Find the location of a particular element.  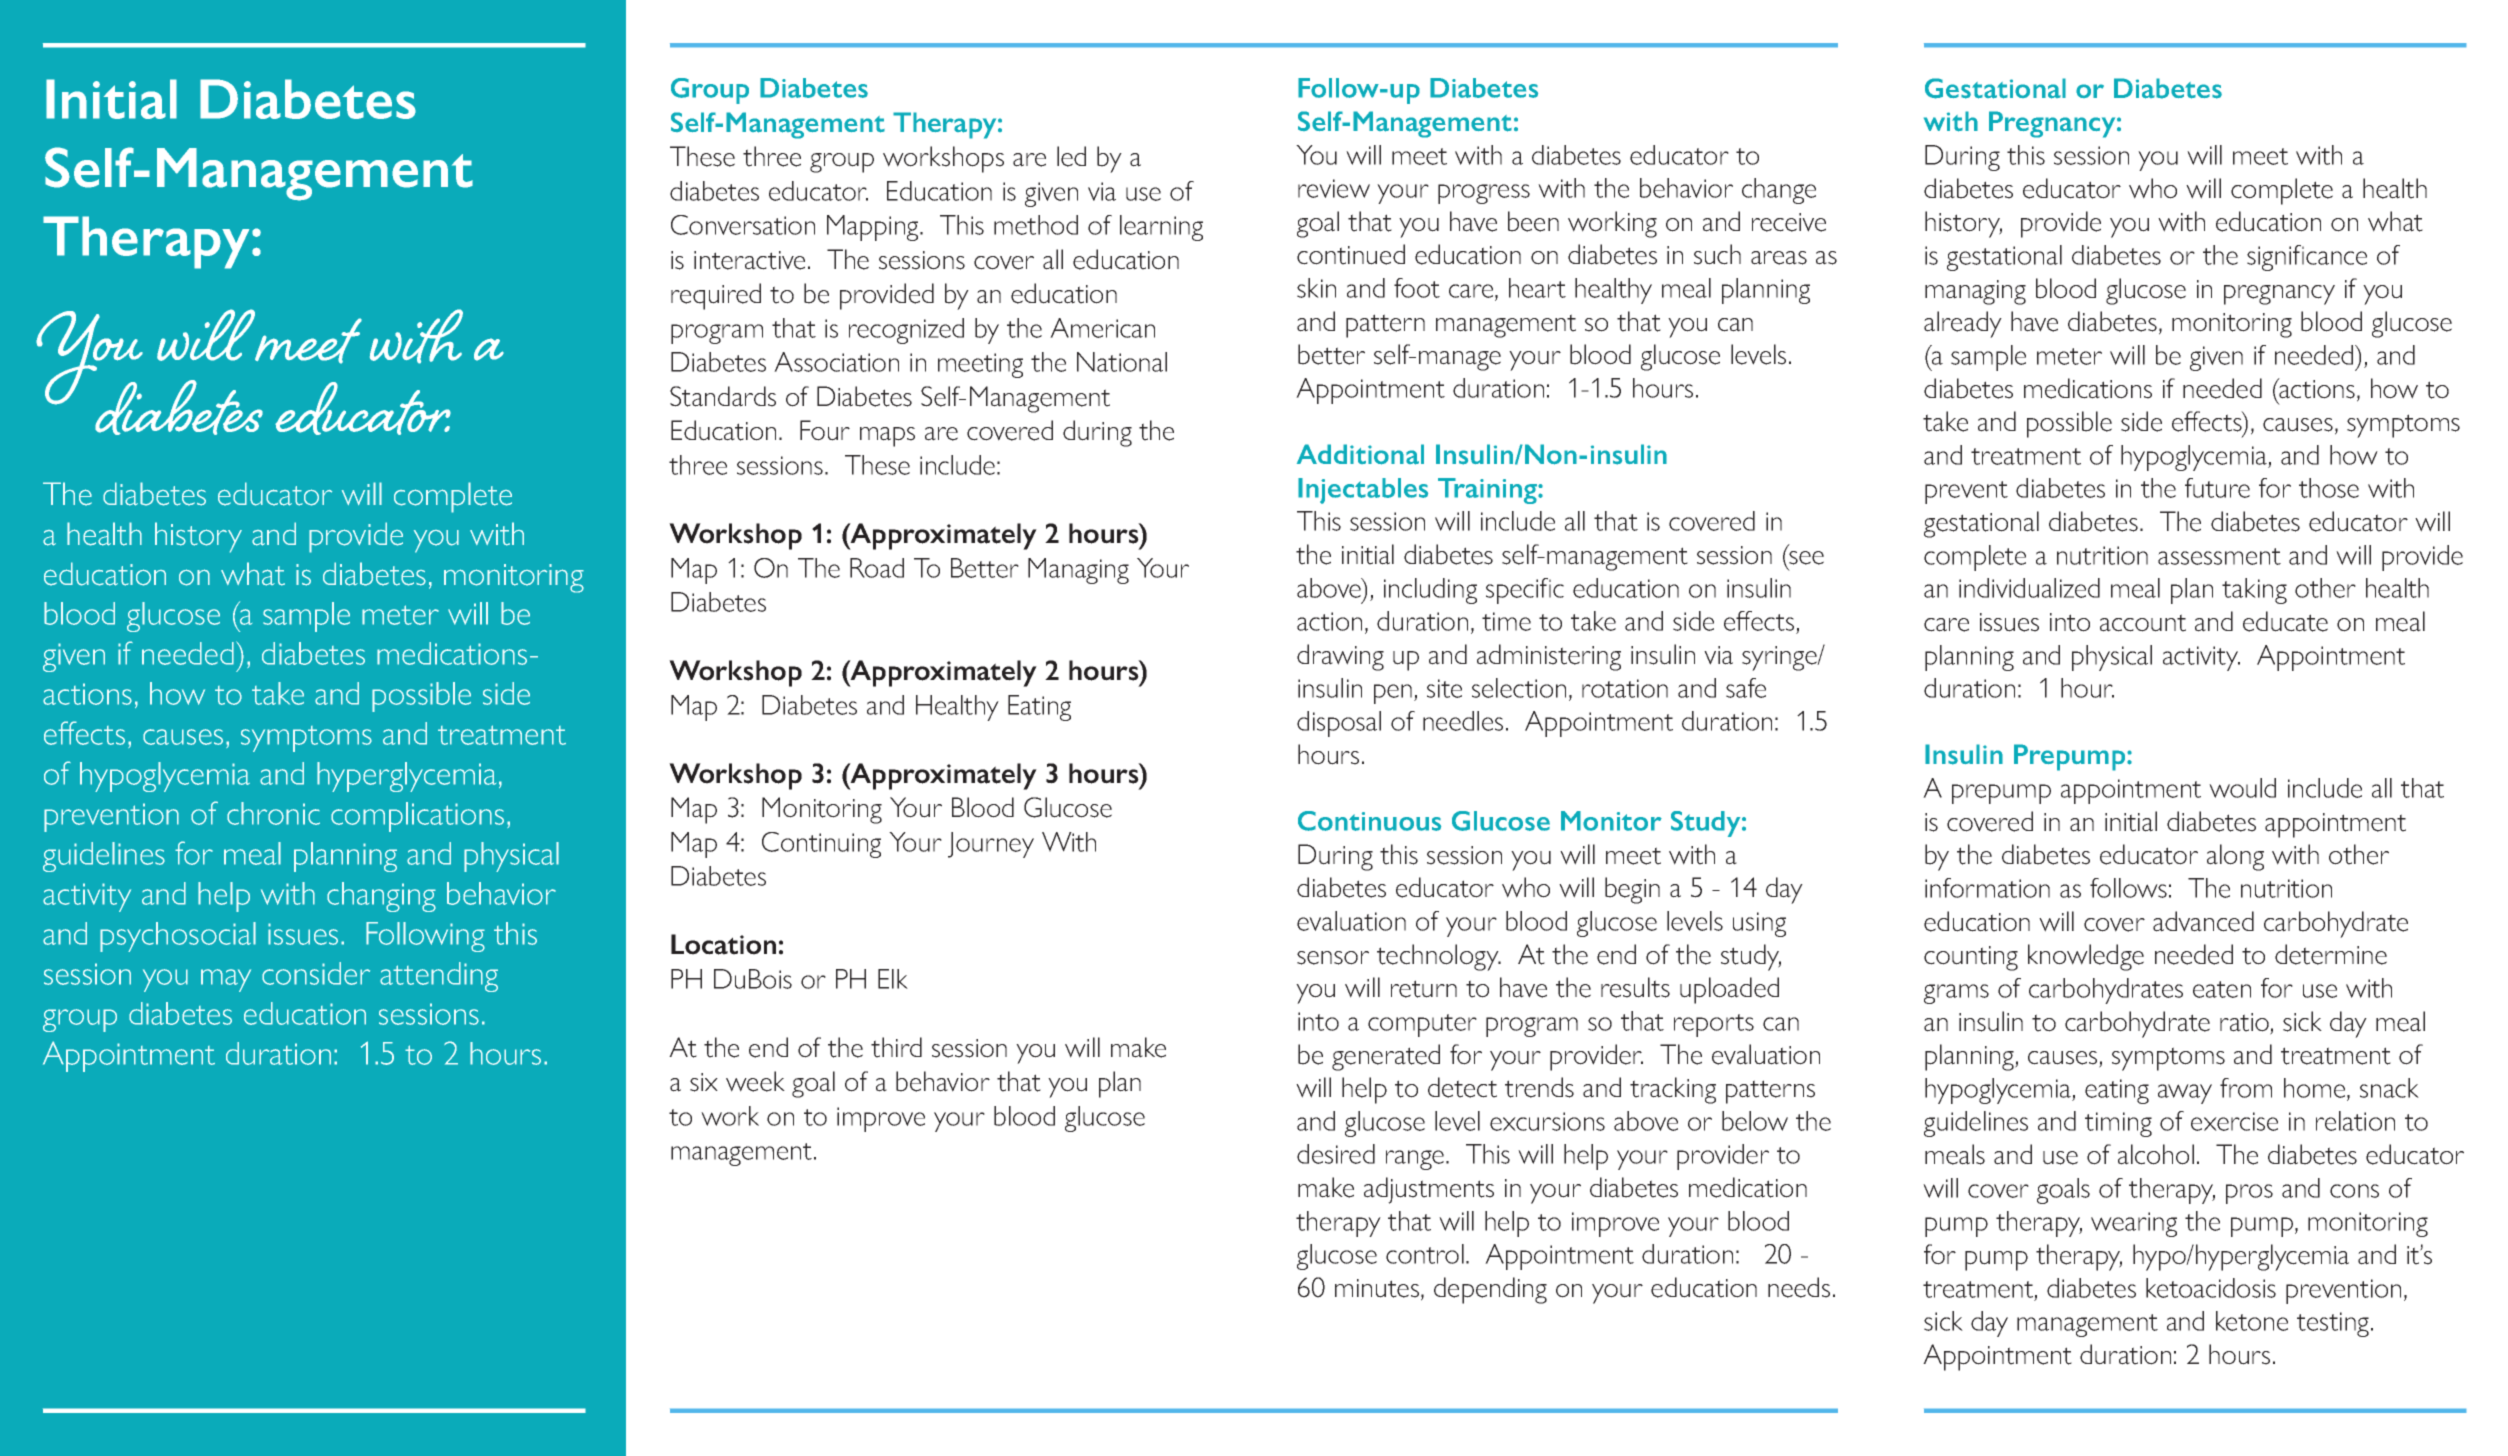

six is located at coordinates (704, 1082).
